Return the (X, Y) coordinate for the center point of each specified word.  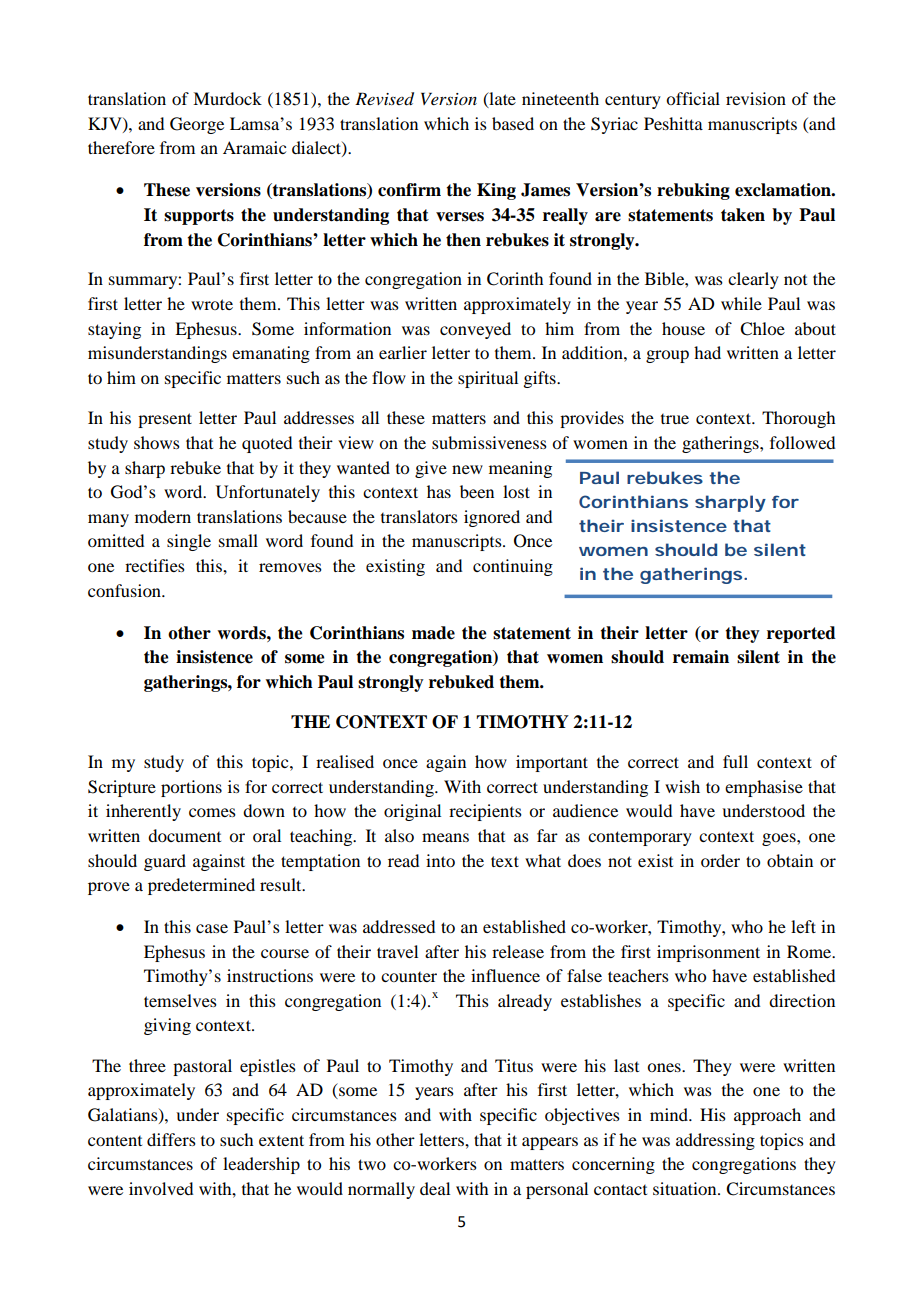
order (720, 860)
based (513, 123)
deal (435, 1188)
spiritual (488, 379)
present (165, 420)
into (440, 860)
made (433, 633)
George (197, 125)
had (707, 352)
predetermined (201, 886)
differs (171, 1139)
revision (756, 98)
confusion (125, 590)
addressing (715, 1141)
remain (701, 657)
